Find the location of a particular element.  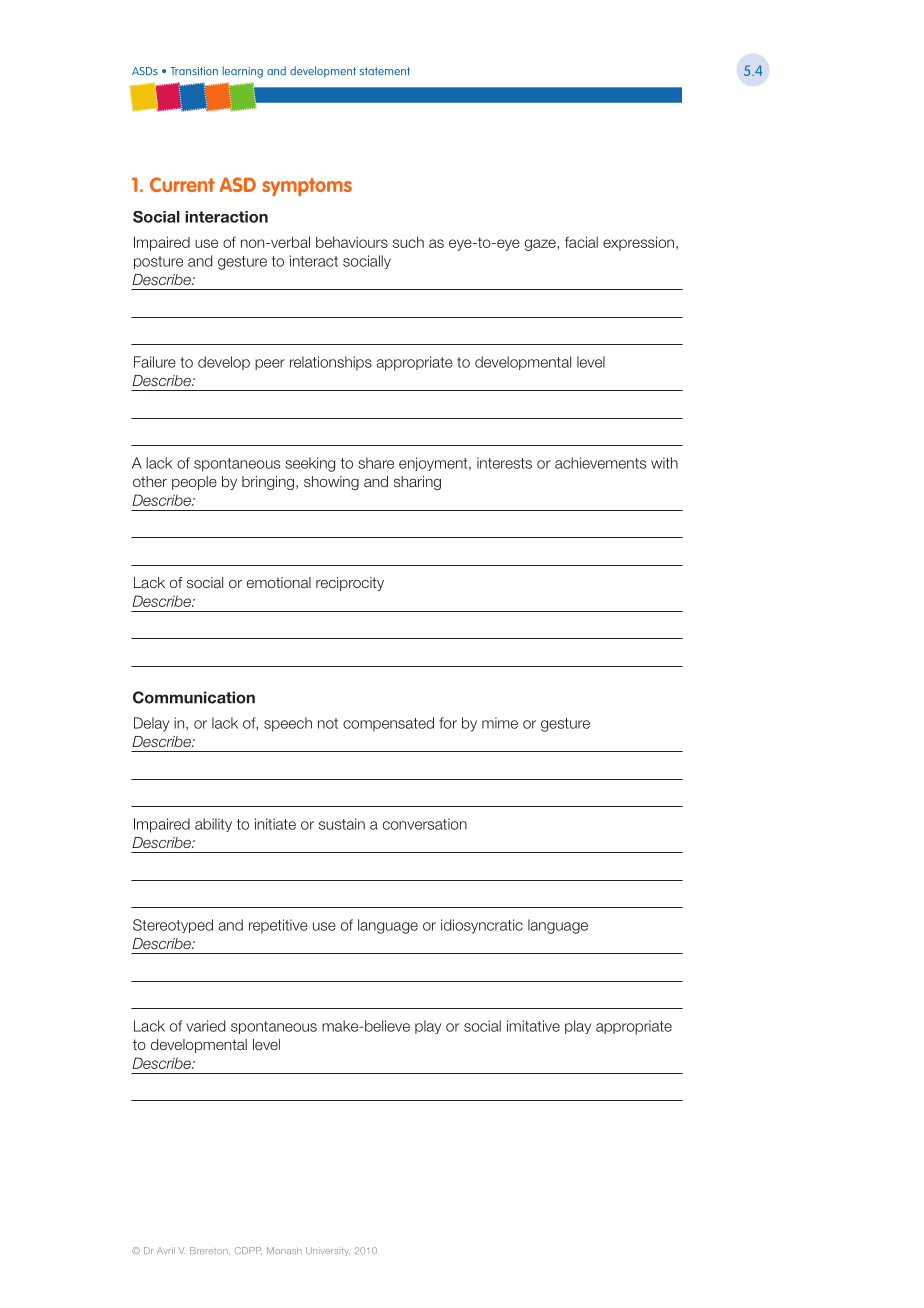

Transition is located at coordinates (194, 71).
